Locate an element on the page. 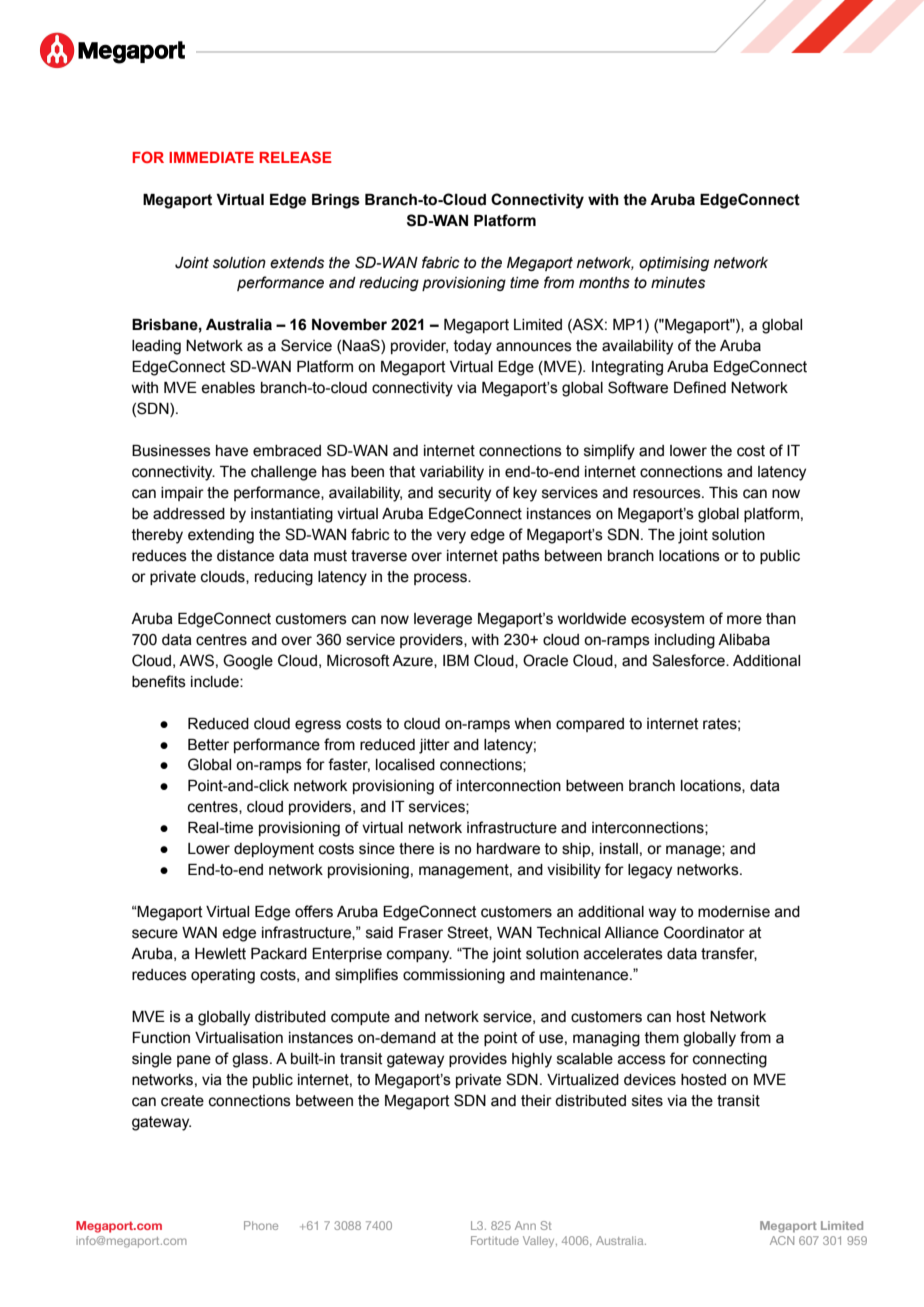 The image size is (924, 1307). Fortitude is located at coordinates (495, 1240).
